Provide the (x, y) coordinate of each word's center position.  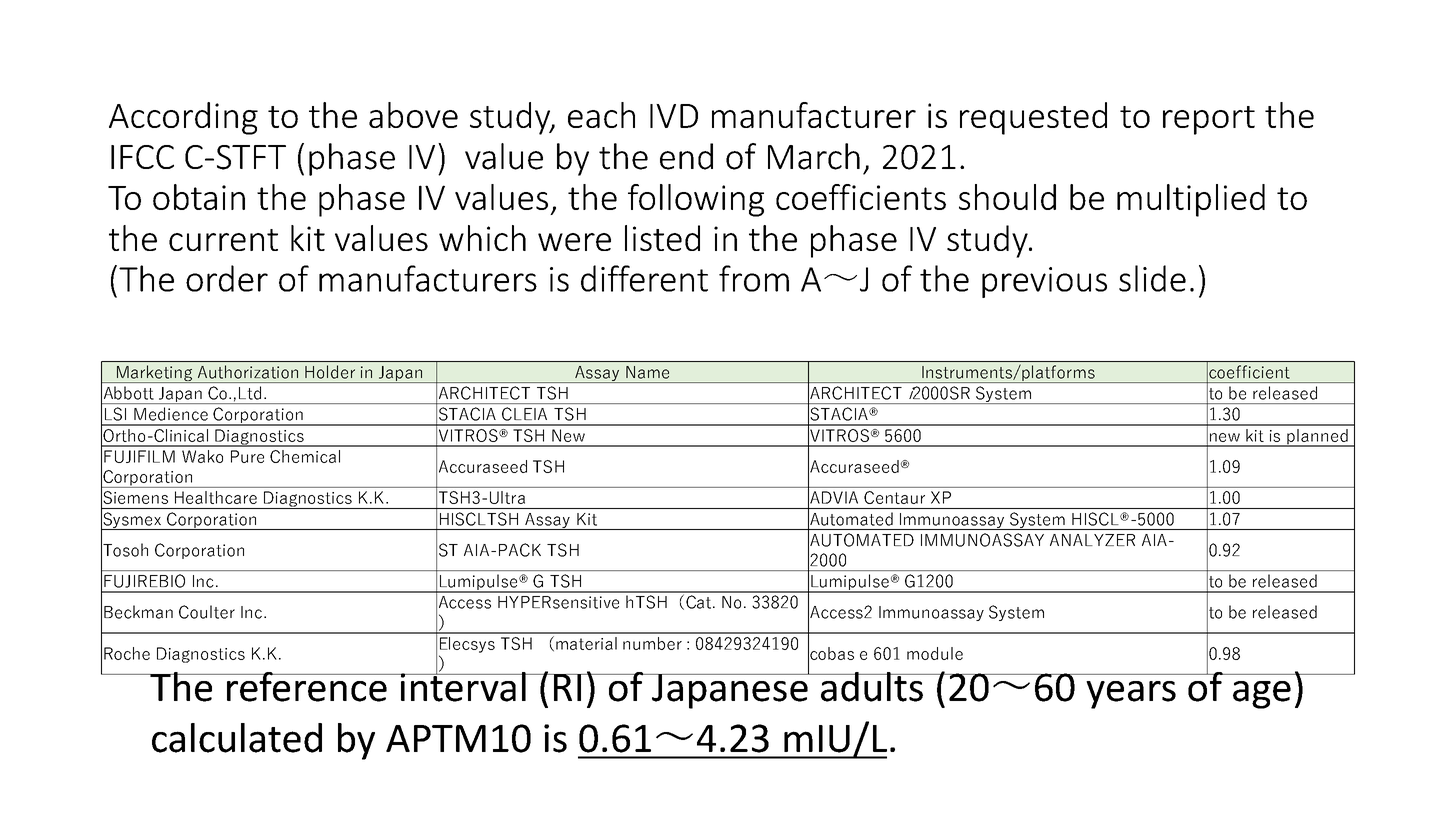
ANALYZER (1092, 540)
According (183, 118)
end (686, 156)
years (1131, 695)
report (1209, 120)
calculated (237, 738)
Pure (247, 456)
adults (872, 687)
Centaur (894, 497)
